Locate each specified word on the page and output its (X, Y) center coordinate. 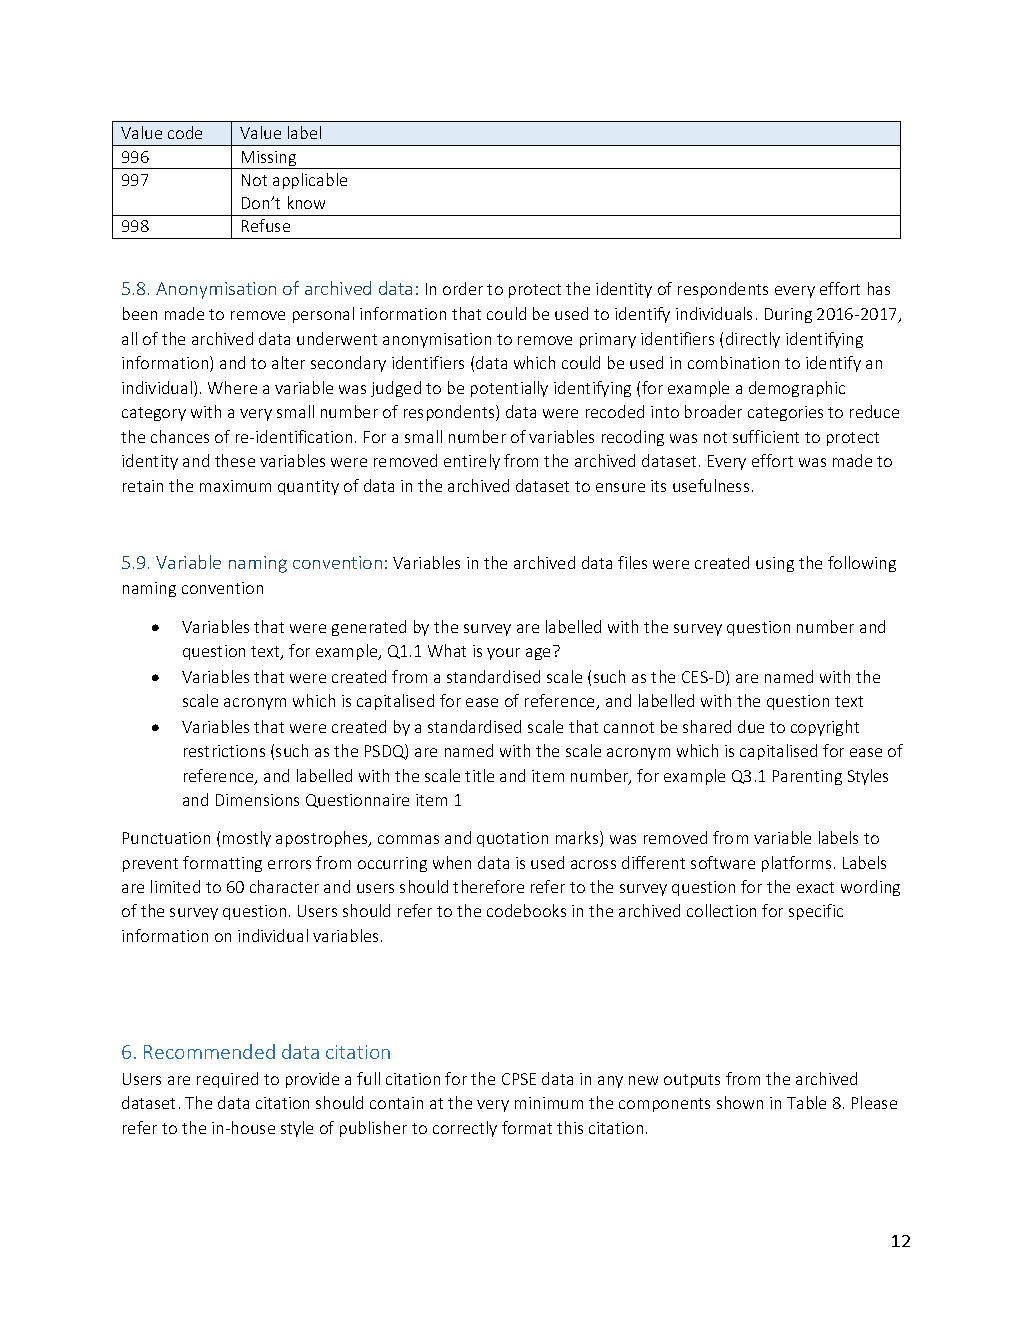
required (227, 1080)
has (879, 288)
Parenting (807, 777)
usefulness (711, 485)
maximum (235, 486)
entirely (472, 462)
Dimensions (257, 800)
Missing (269, 160)
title (479, 775)
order (463, 288)
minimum (549, 1103)
